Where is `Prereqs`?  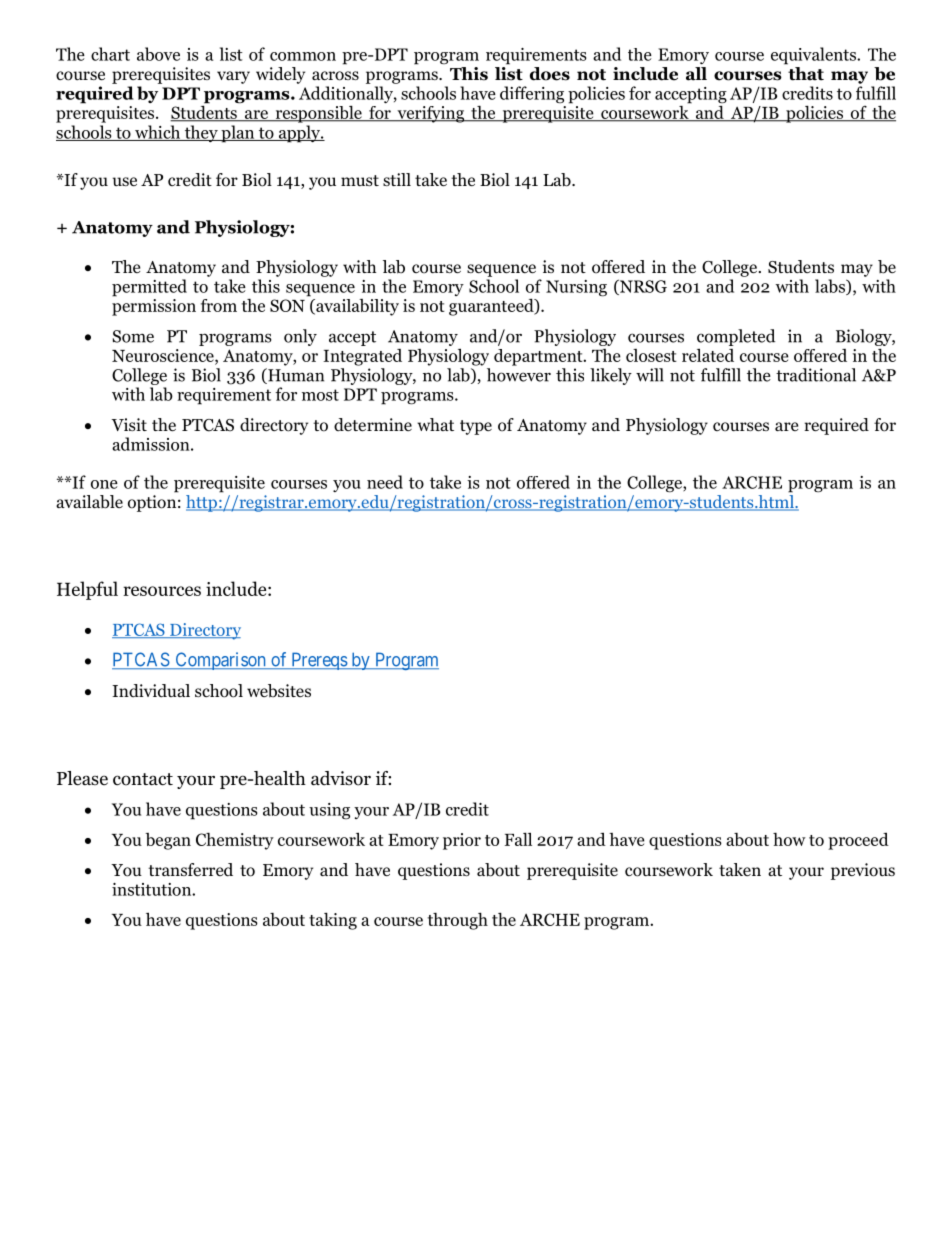
Prereqs is located at coordinates (318, 661).
